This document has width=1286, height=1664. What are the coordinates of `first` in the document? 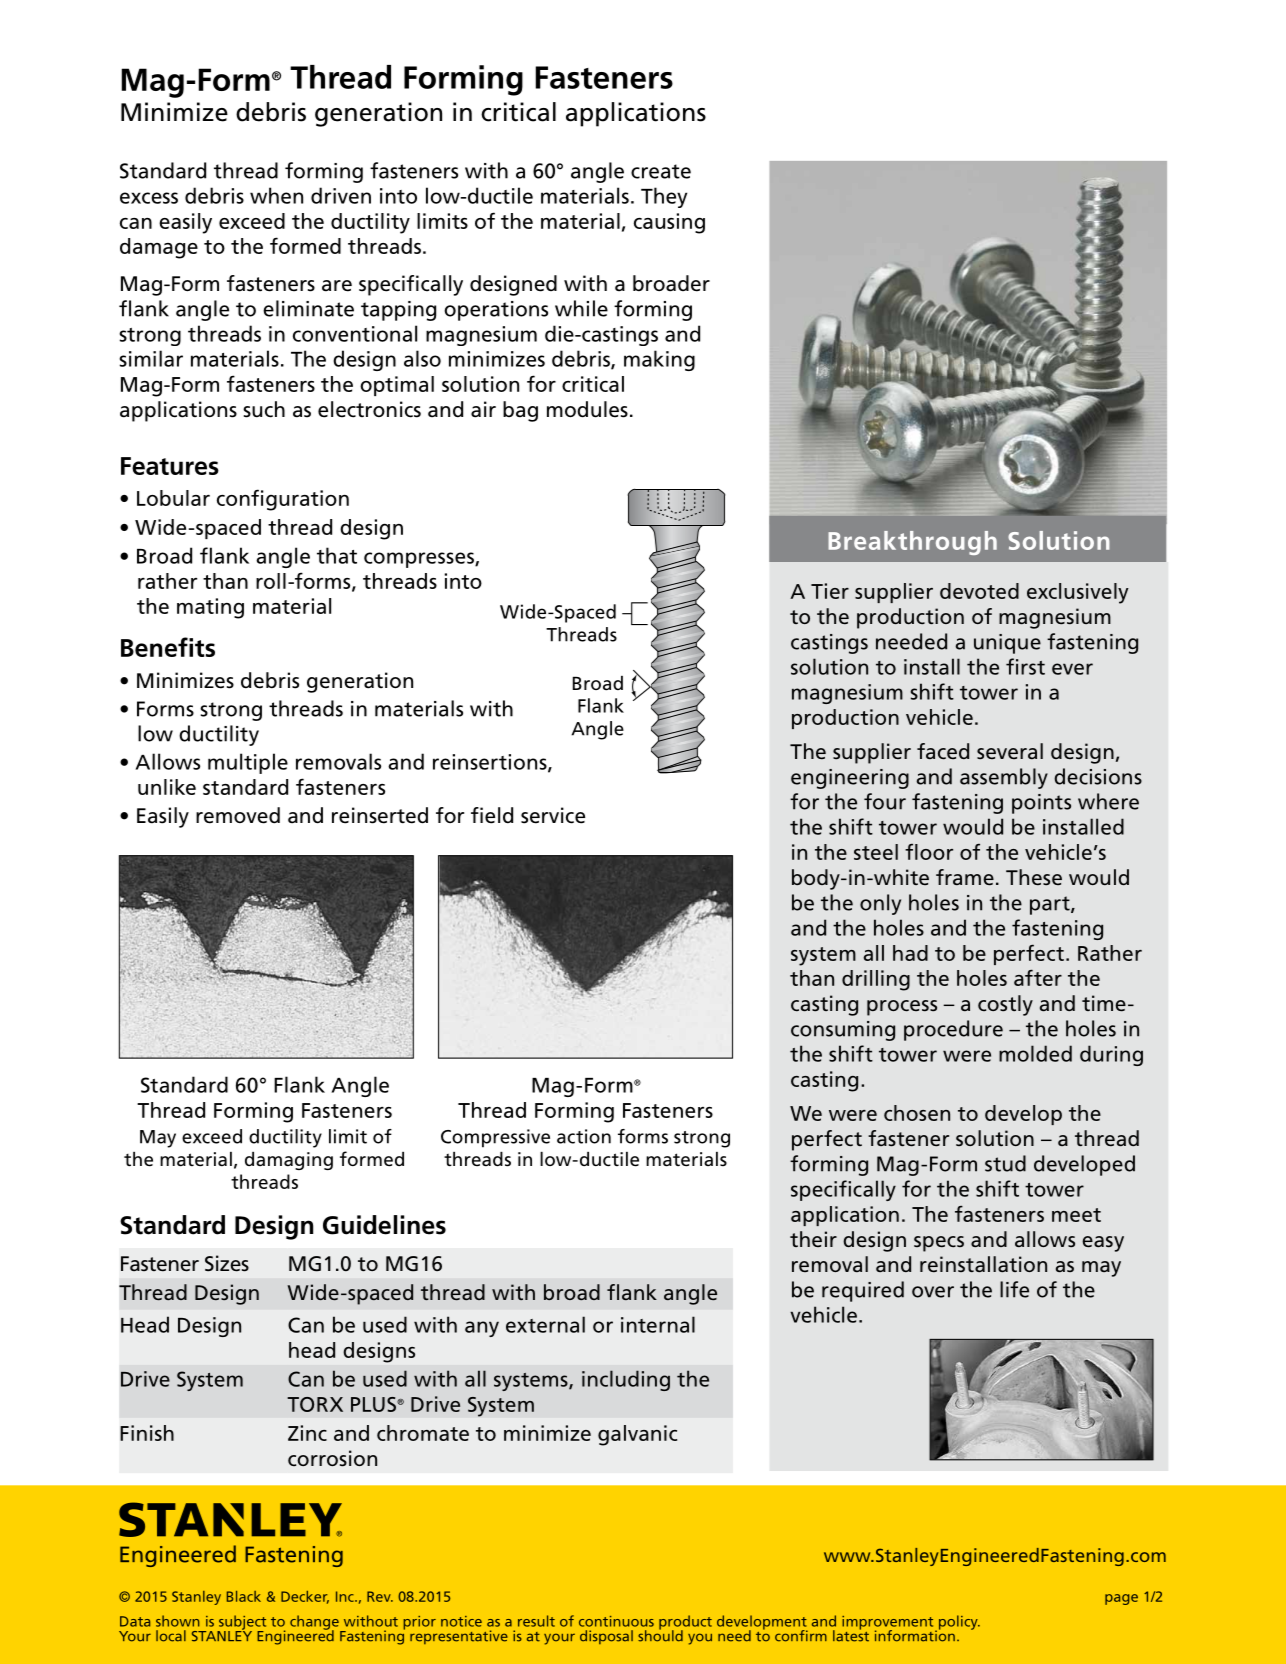 It's located at (1025, 666).
